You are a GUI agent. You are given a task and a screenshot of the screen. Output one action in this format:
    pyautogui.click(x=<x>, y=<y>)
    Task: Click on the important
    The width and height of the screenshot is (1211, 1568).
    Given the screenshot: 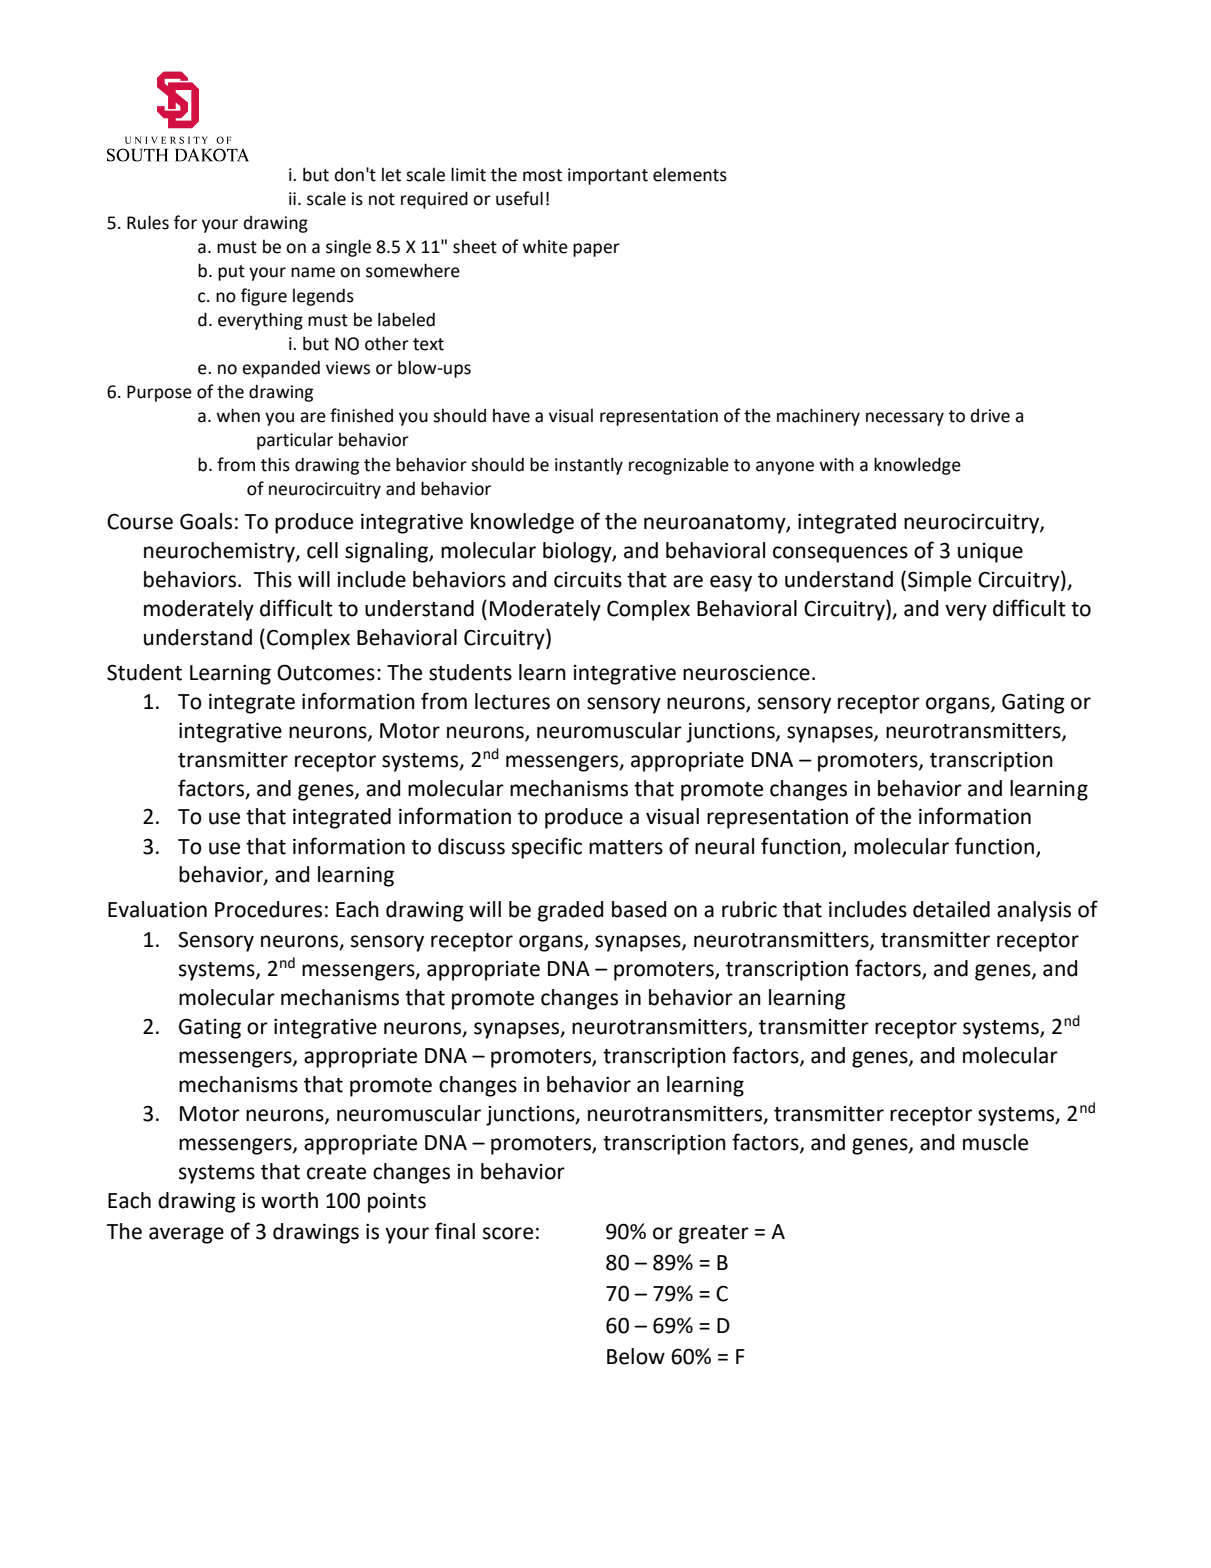 What is the action you would take?
    pyautogui.click(x=608, y=176)
